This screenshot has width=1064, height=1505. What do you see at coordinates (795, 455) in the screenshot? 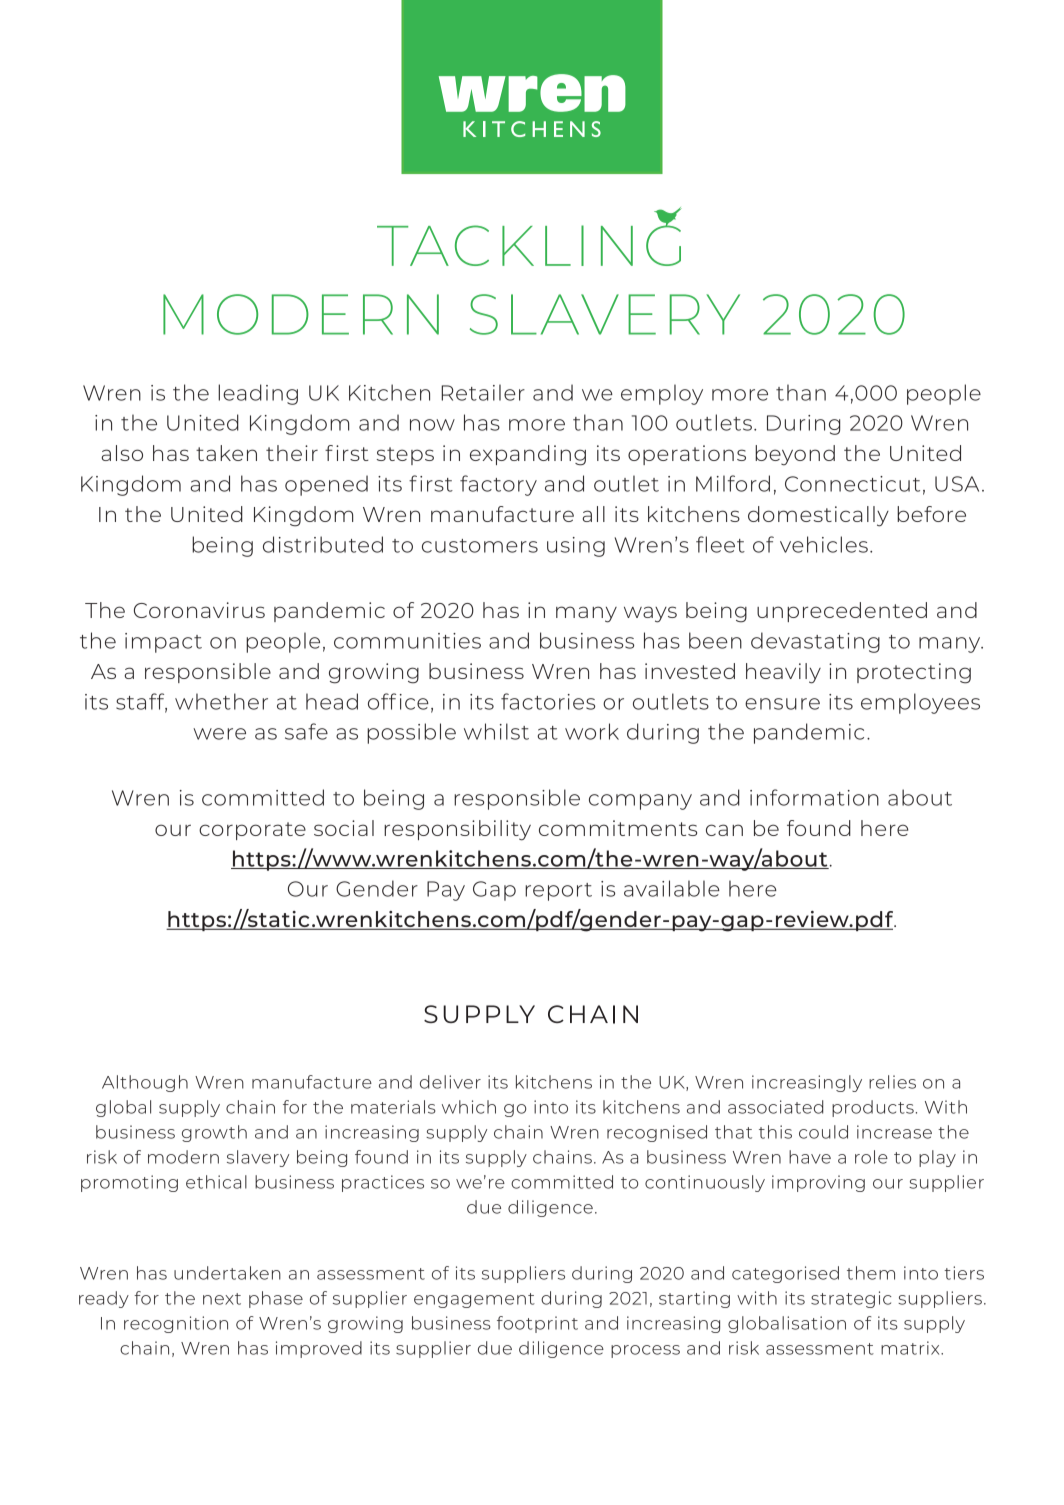
I see `beyond` at bounding box center [795, 455].
